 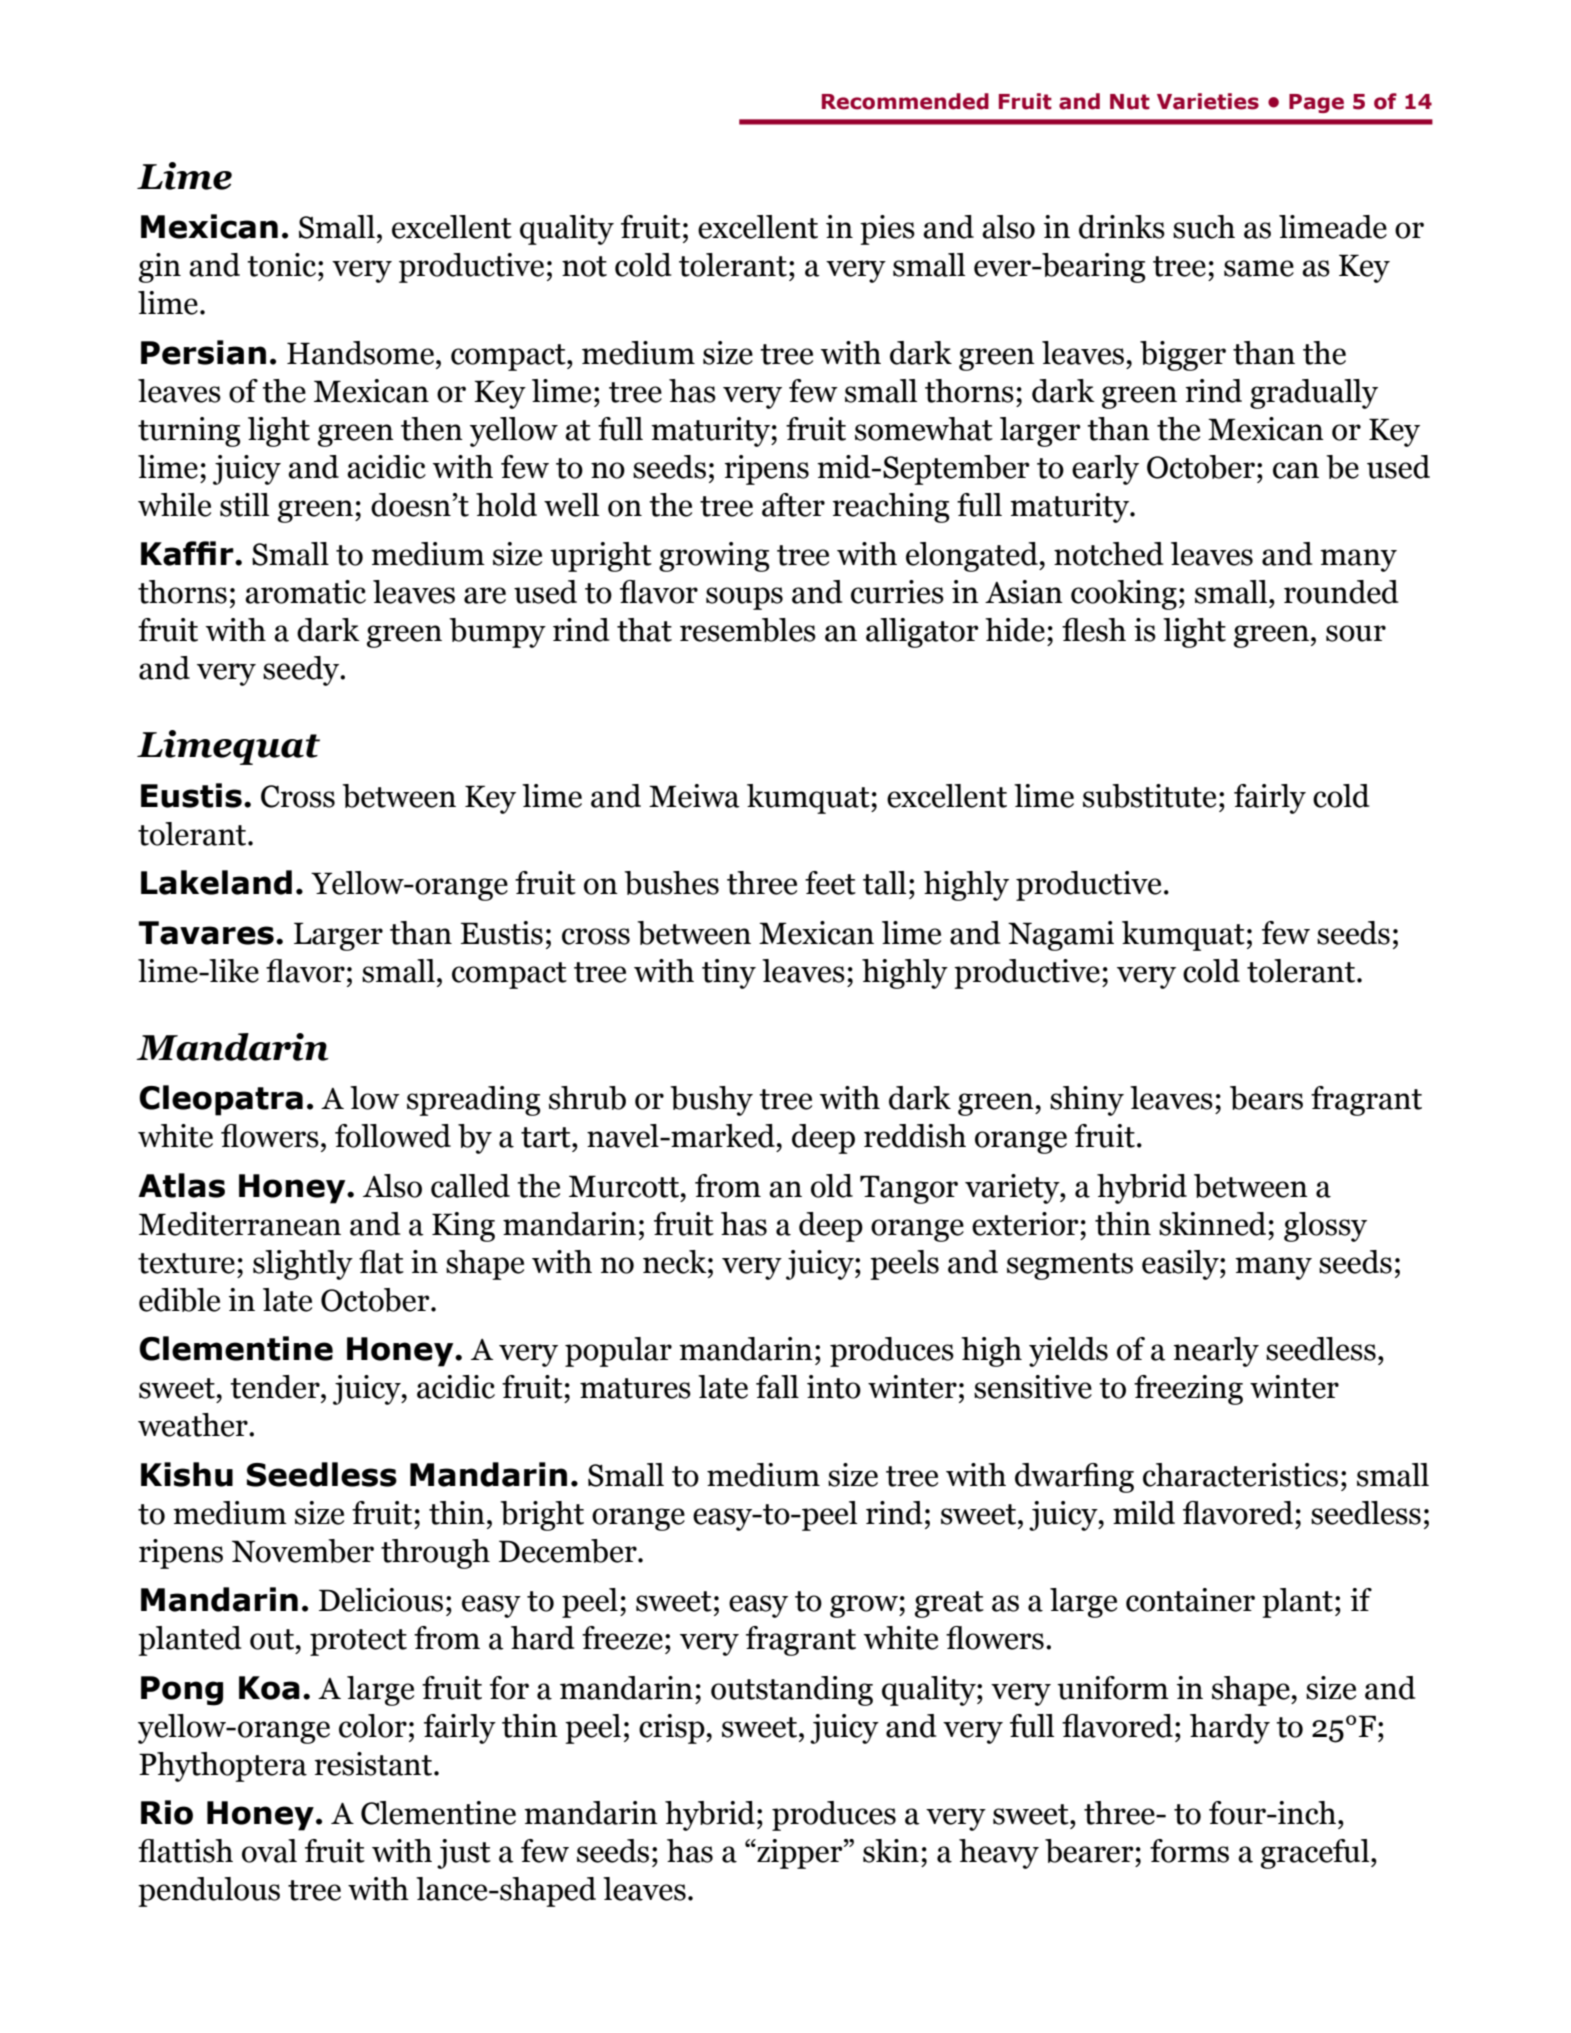 What do you see at coordinates (1266, 1098) in the document?
I see `bears` at bounding box center [1266, 1098].
